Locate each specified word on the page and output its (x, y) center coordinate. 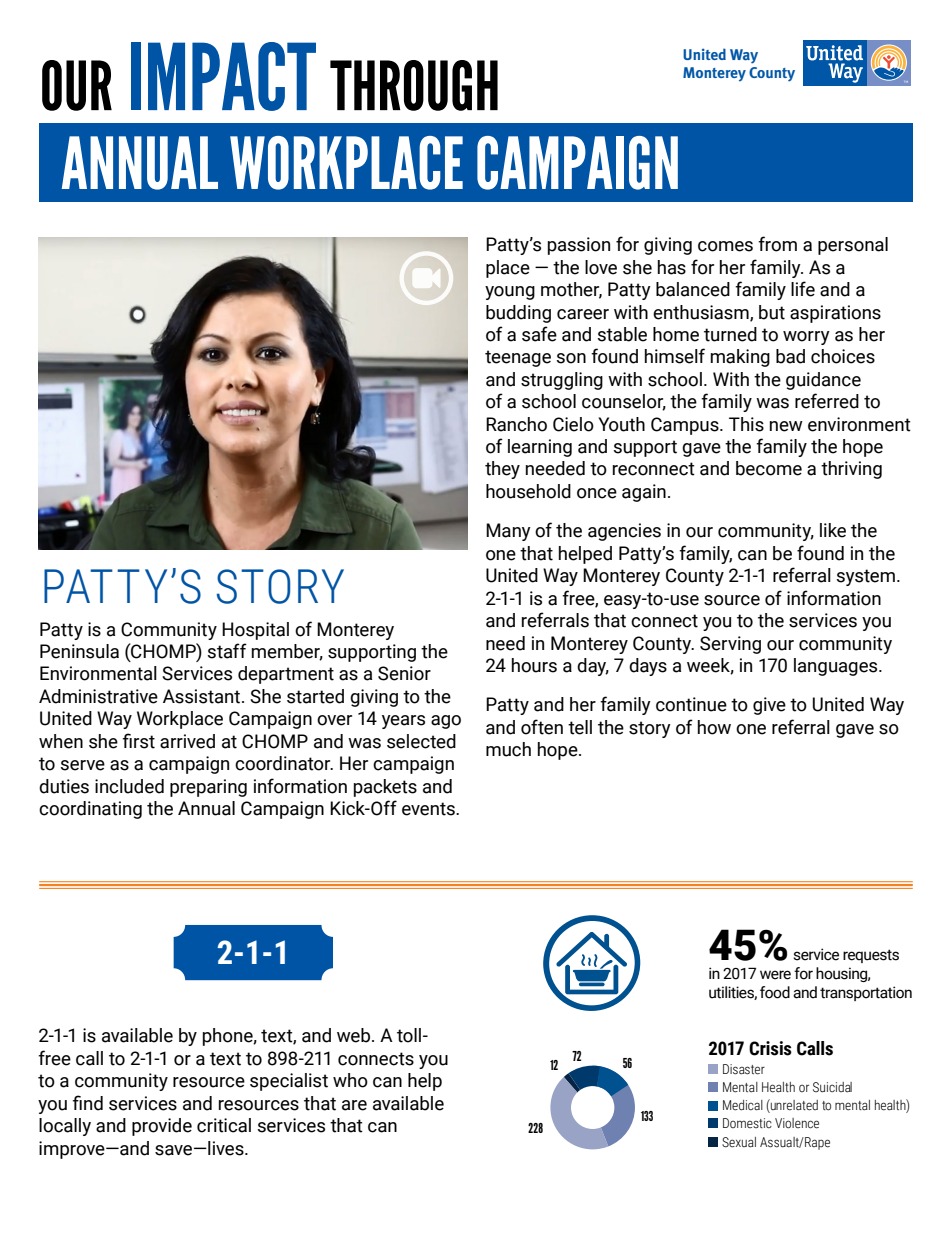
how (714, 727)
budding (518, 314)
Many (508, 532)
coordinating (90, 810)
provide (162, 1127)
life (803, 289)
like (833, 530)
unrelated (793, 1106)
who (350, 1080)
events (429, 809)
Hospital (255, 631)
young (510, 293)
